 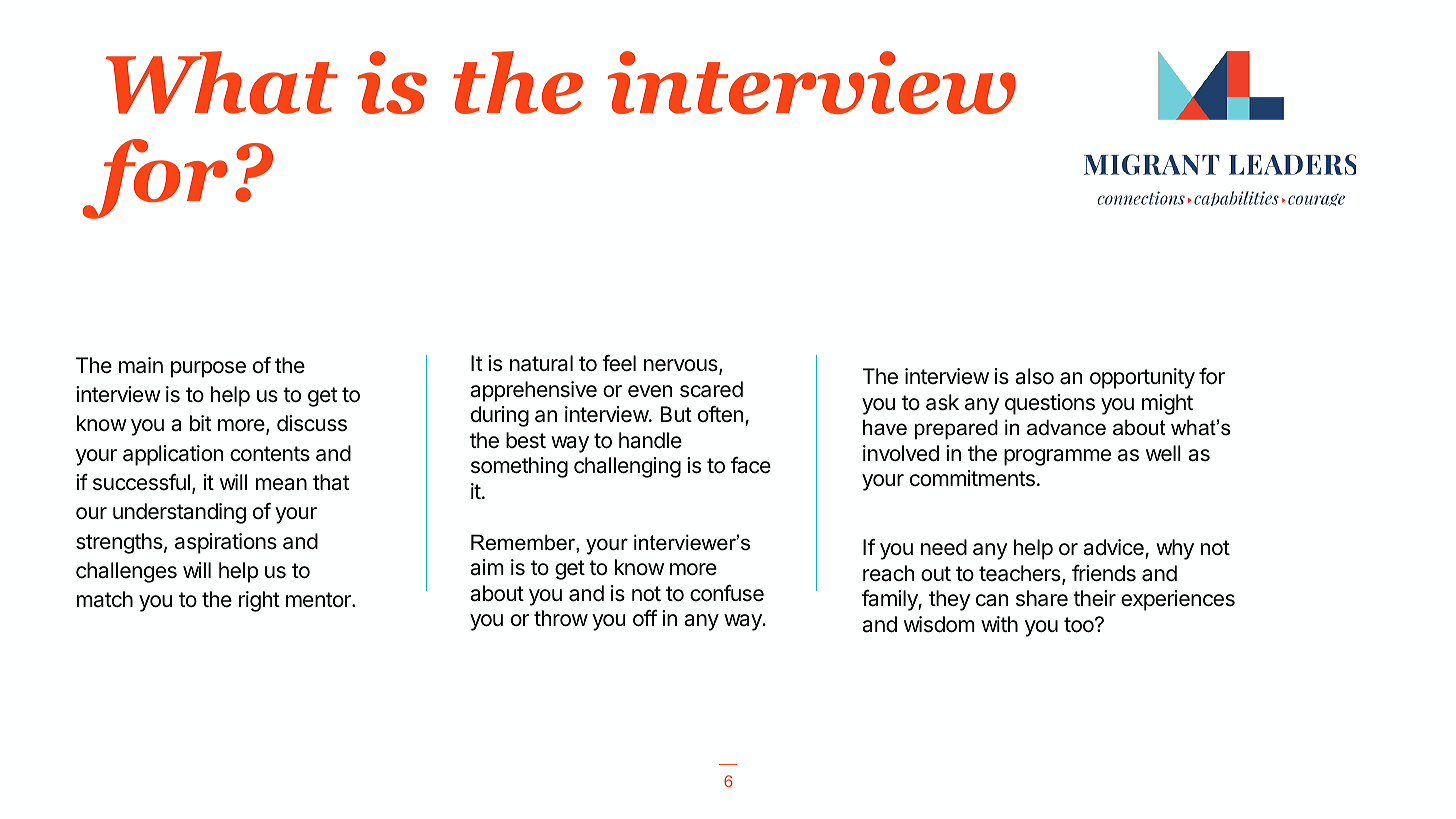 What do you see at coordinates (619, 363) in the screenshot?
I see `feel` at bounding box center [619, 363].
